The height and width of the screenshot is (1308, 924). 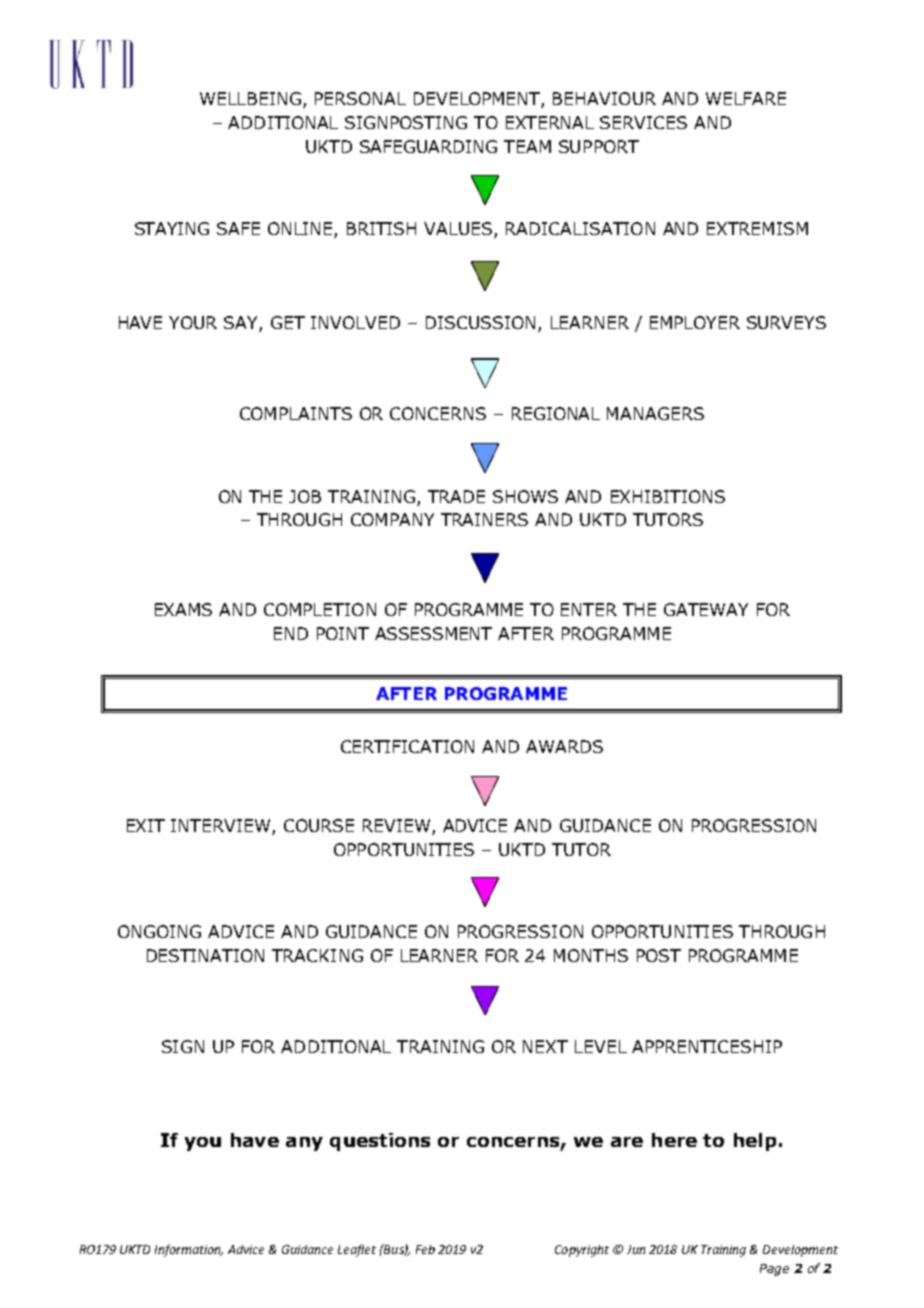 What do you see at coordinates (746, 98) in the screenshot?
I see `WELFARE` at bounding box center [746, 98].
